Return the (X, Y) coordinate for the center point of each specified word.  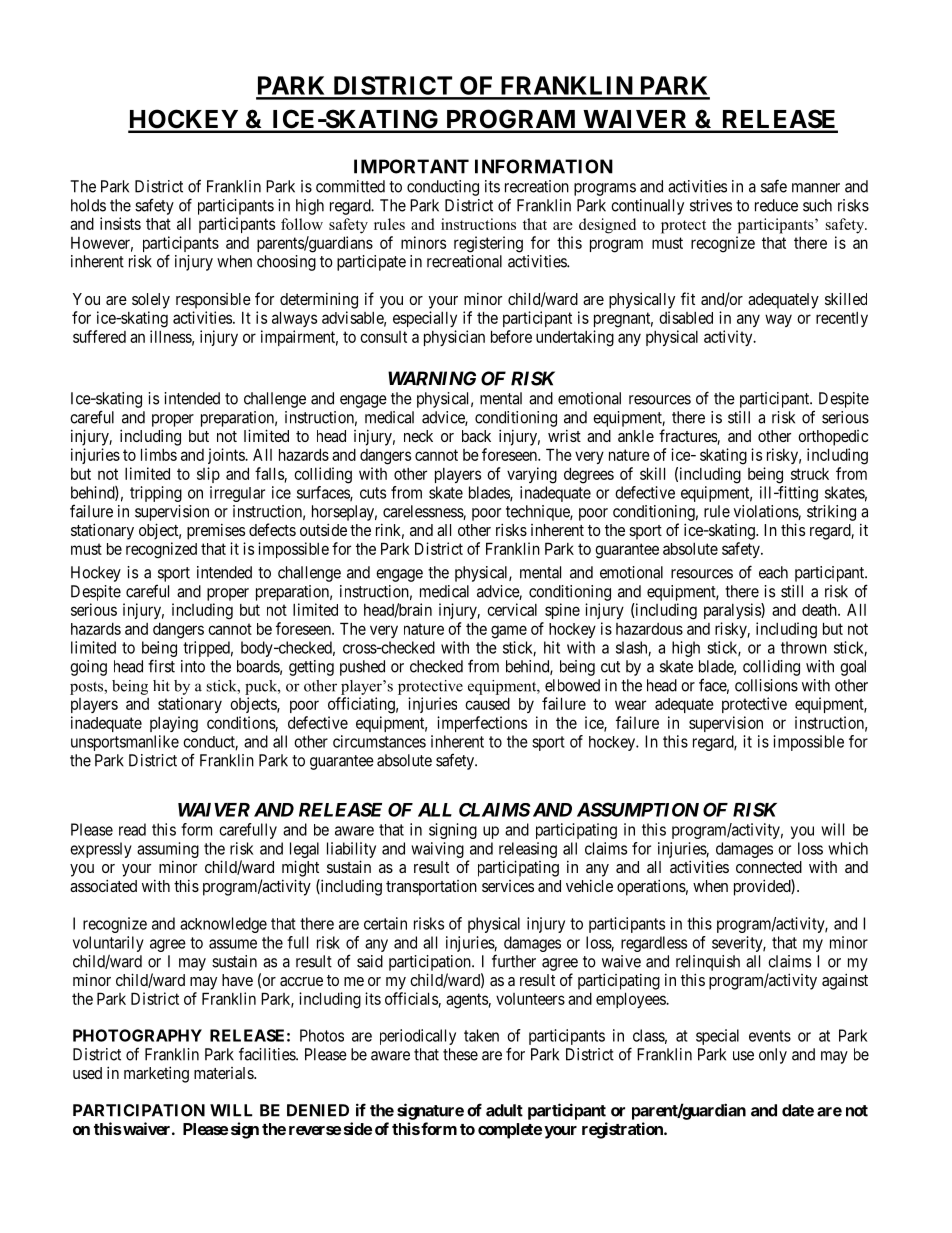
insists (120, 223)
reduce (776, 205)
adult (504, 1110)
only (773, 1056)
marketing (156, 1074)
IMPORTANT (411, 166)
